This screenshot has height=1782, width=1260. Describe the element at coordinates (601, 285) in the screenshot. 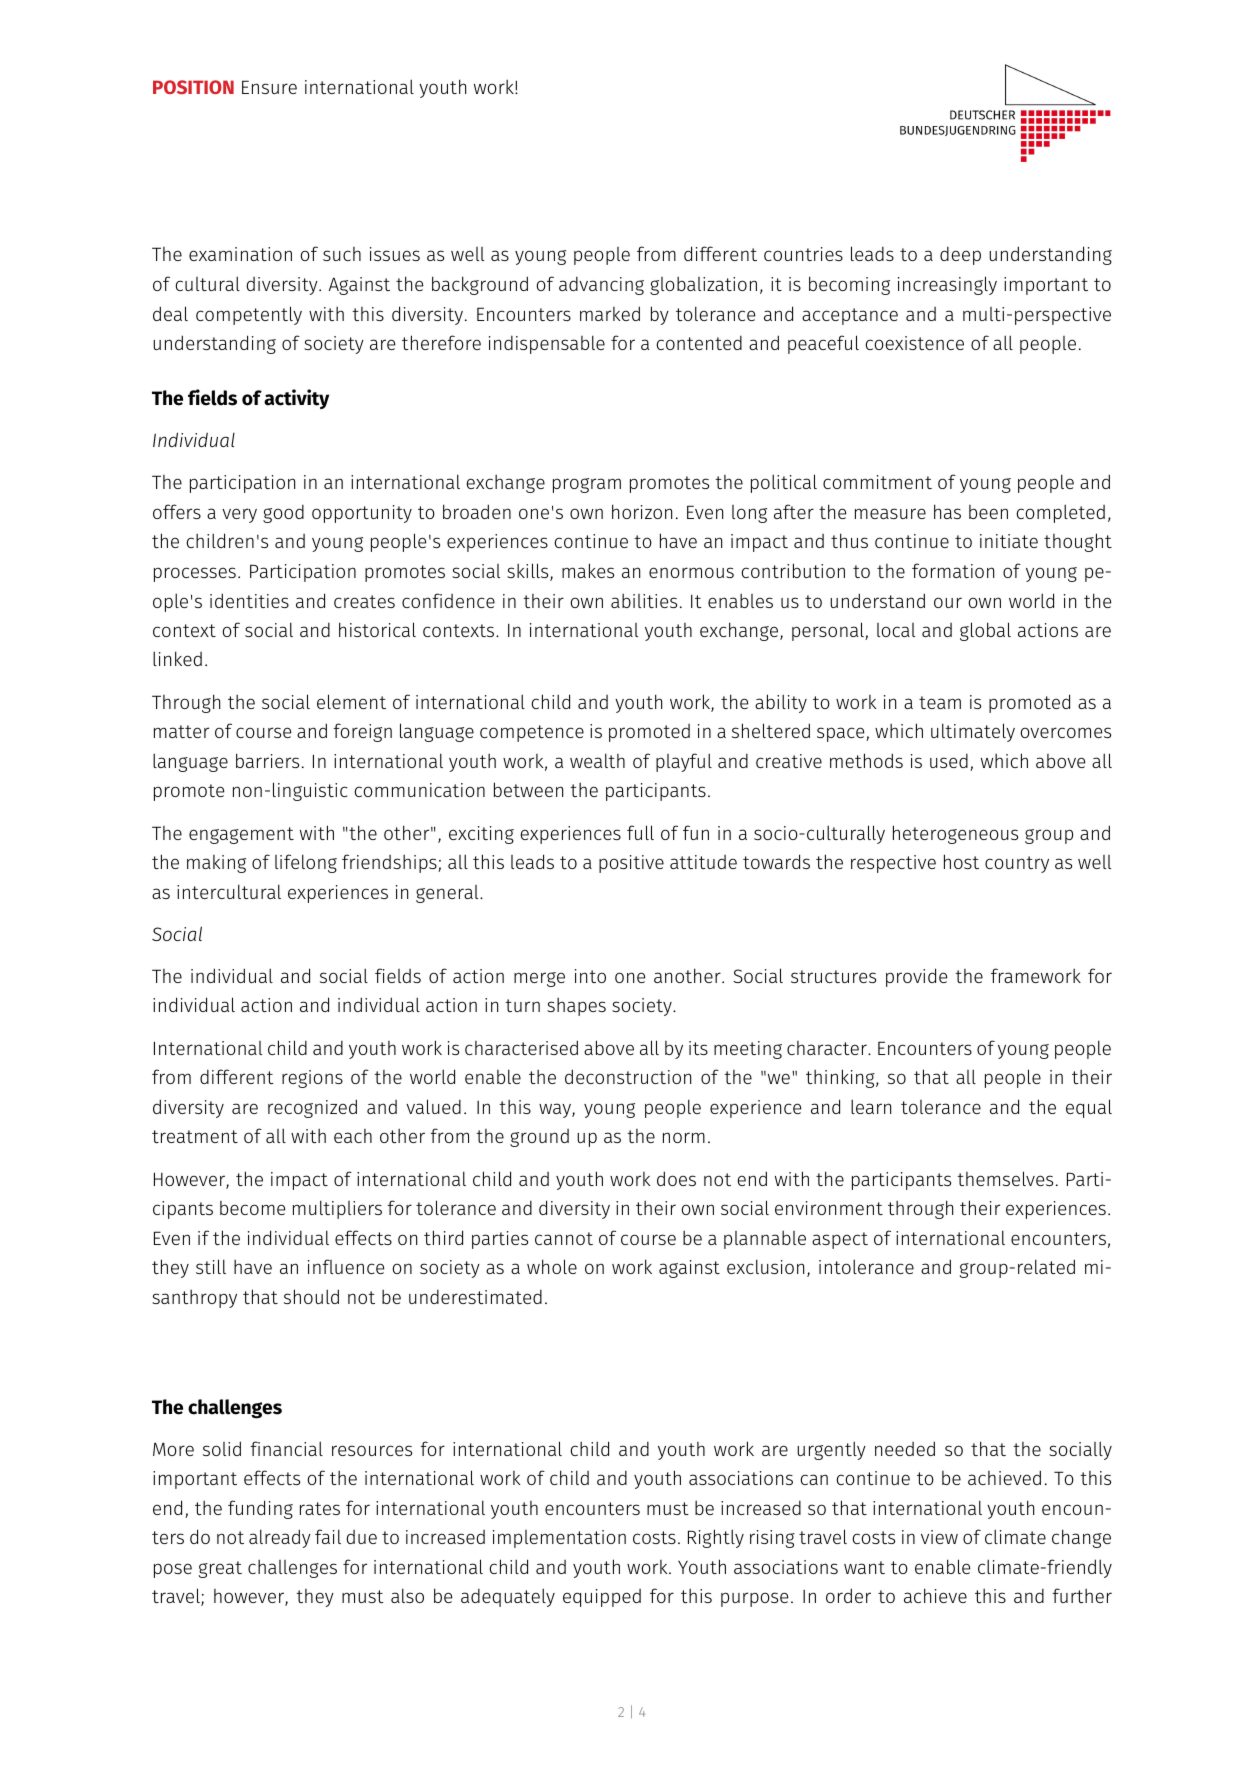

I see `advancing` at that location.
